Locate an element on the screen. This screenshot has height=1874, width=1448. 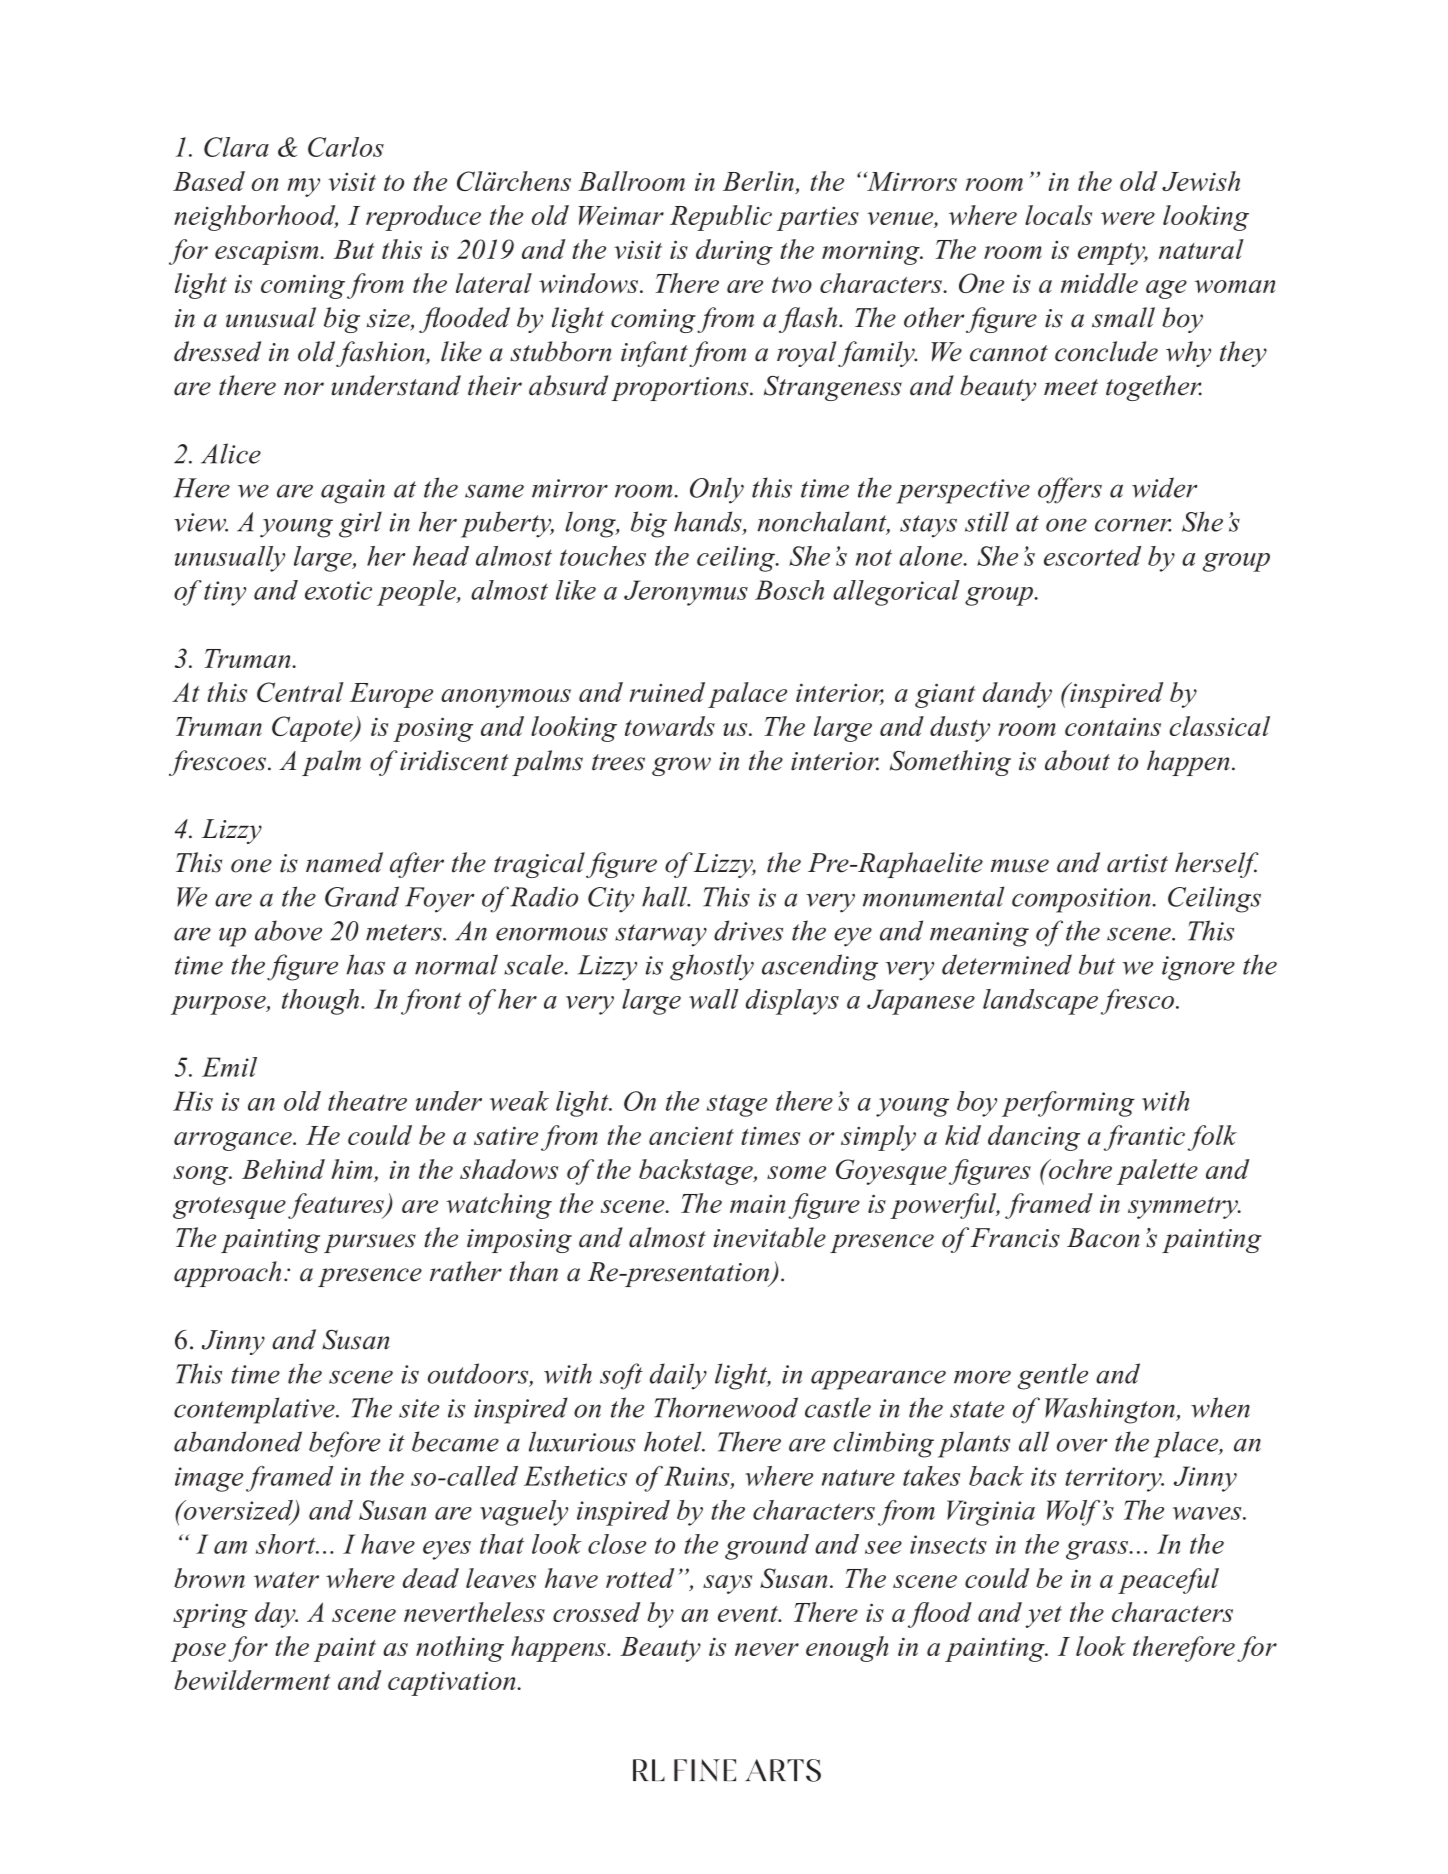
symmetry is located at coordinates (1184, 1208).
